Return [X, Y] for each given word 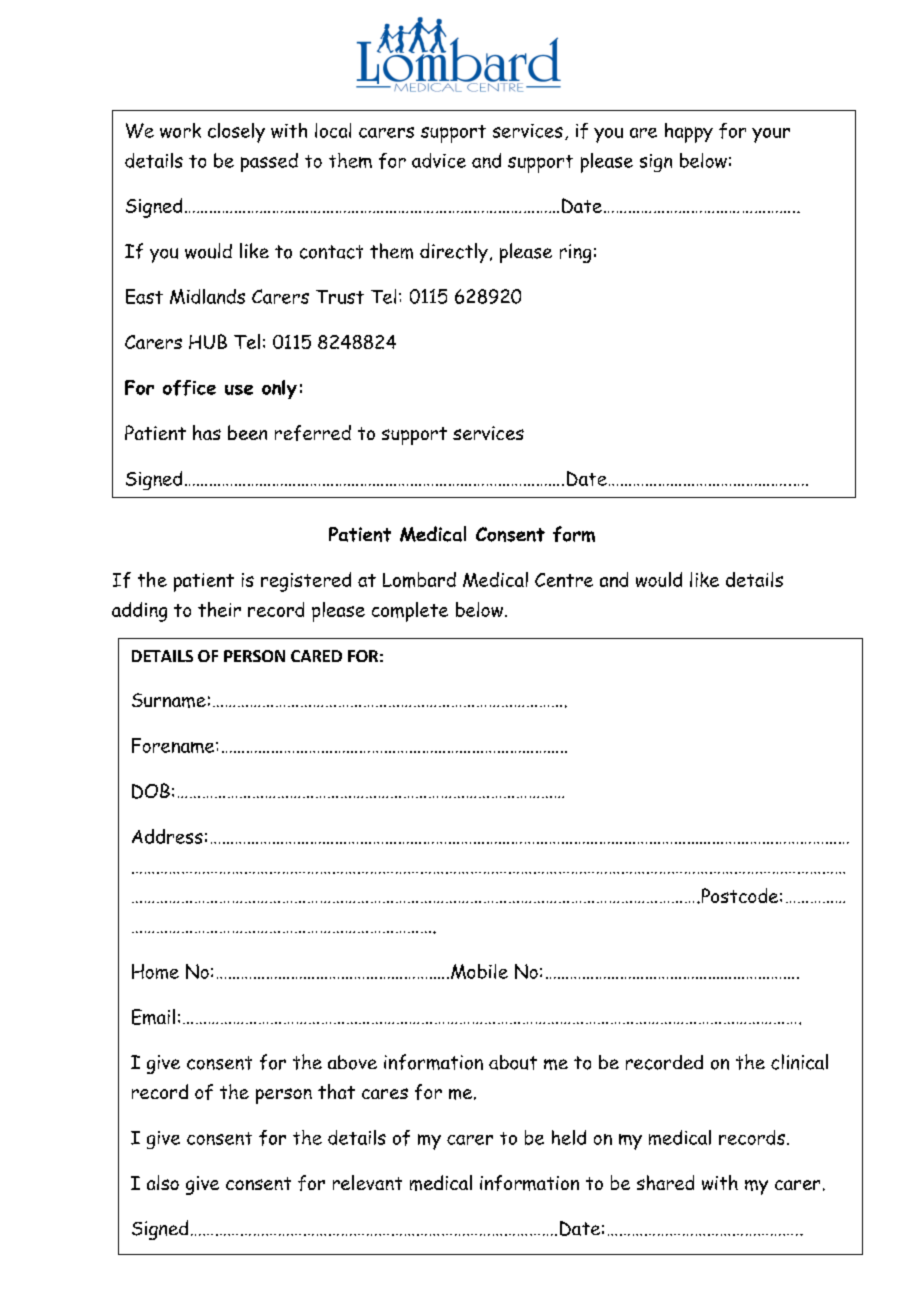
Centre [564, 580]
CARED [316, 656]
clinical [799, 1062]
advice [439, 160]
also [163, 1182]
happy [689, 133]
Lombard [419, 580]
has [207, 432]
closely [236, 133]
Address [167, 836]
